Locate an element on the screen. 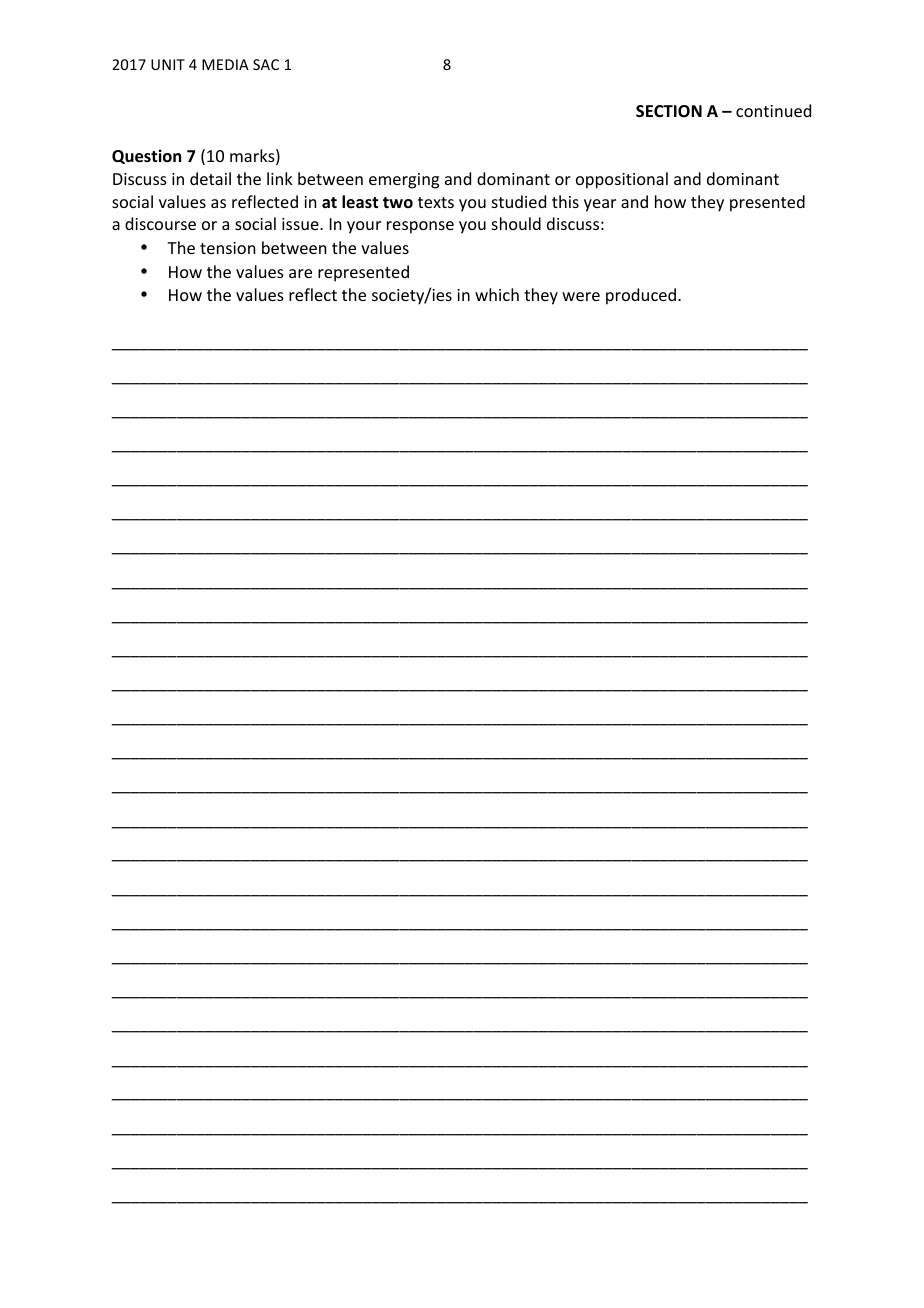 The image size is (924, 1308). MEDIA is located at coordinates (225, 64).
